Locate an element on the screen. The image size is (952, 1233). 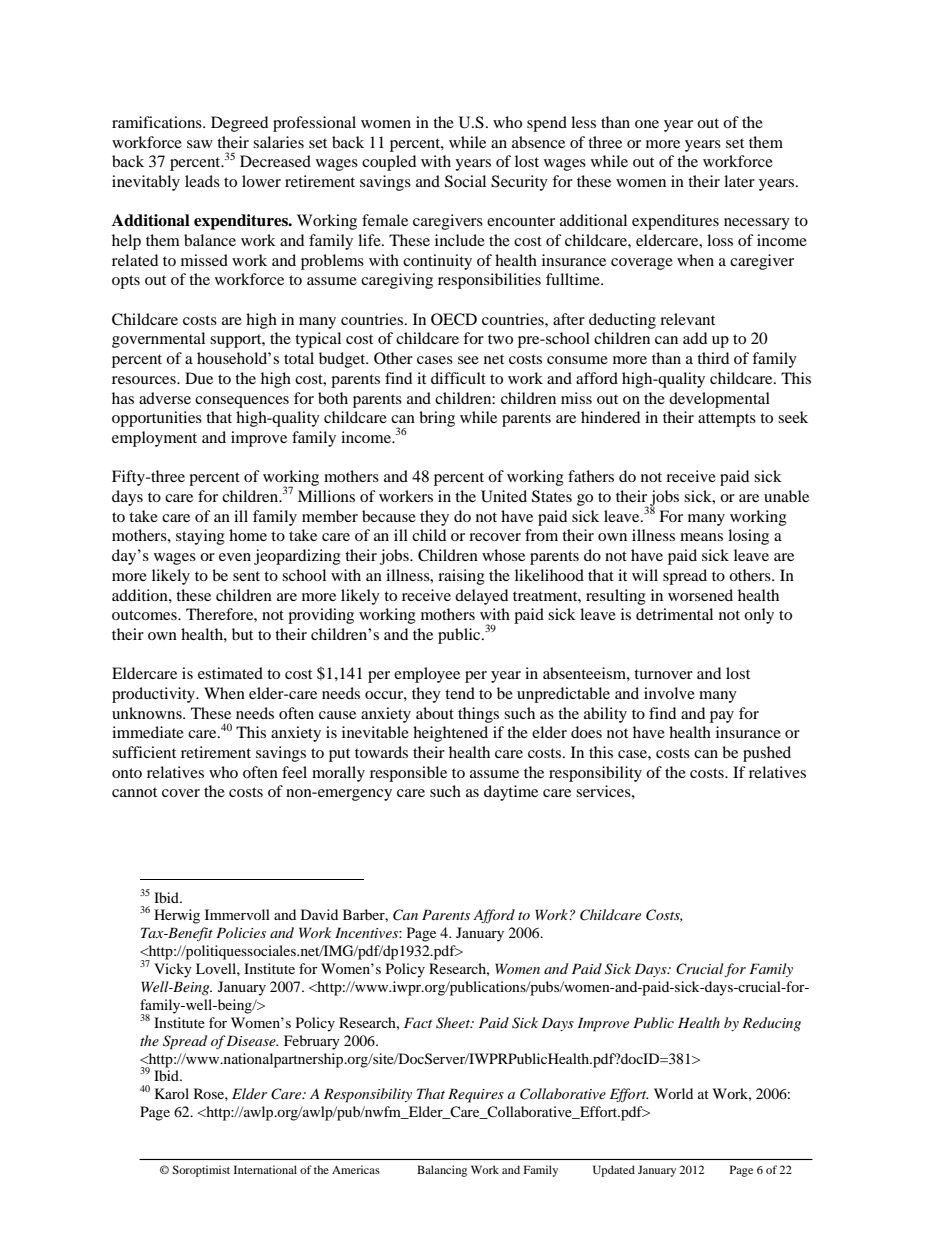
but is located at coordinates (242, 634).
